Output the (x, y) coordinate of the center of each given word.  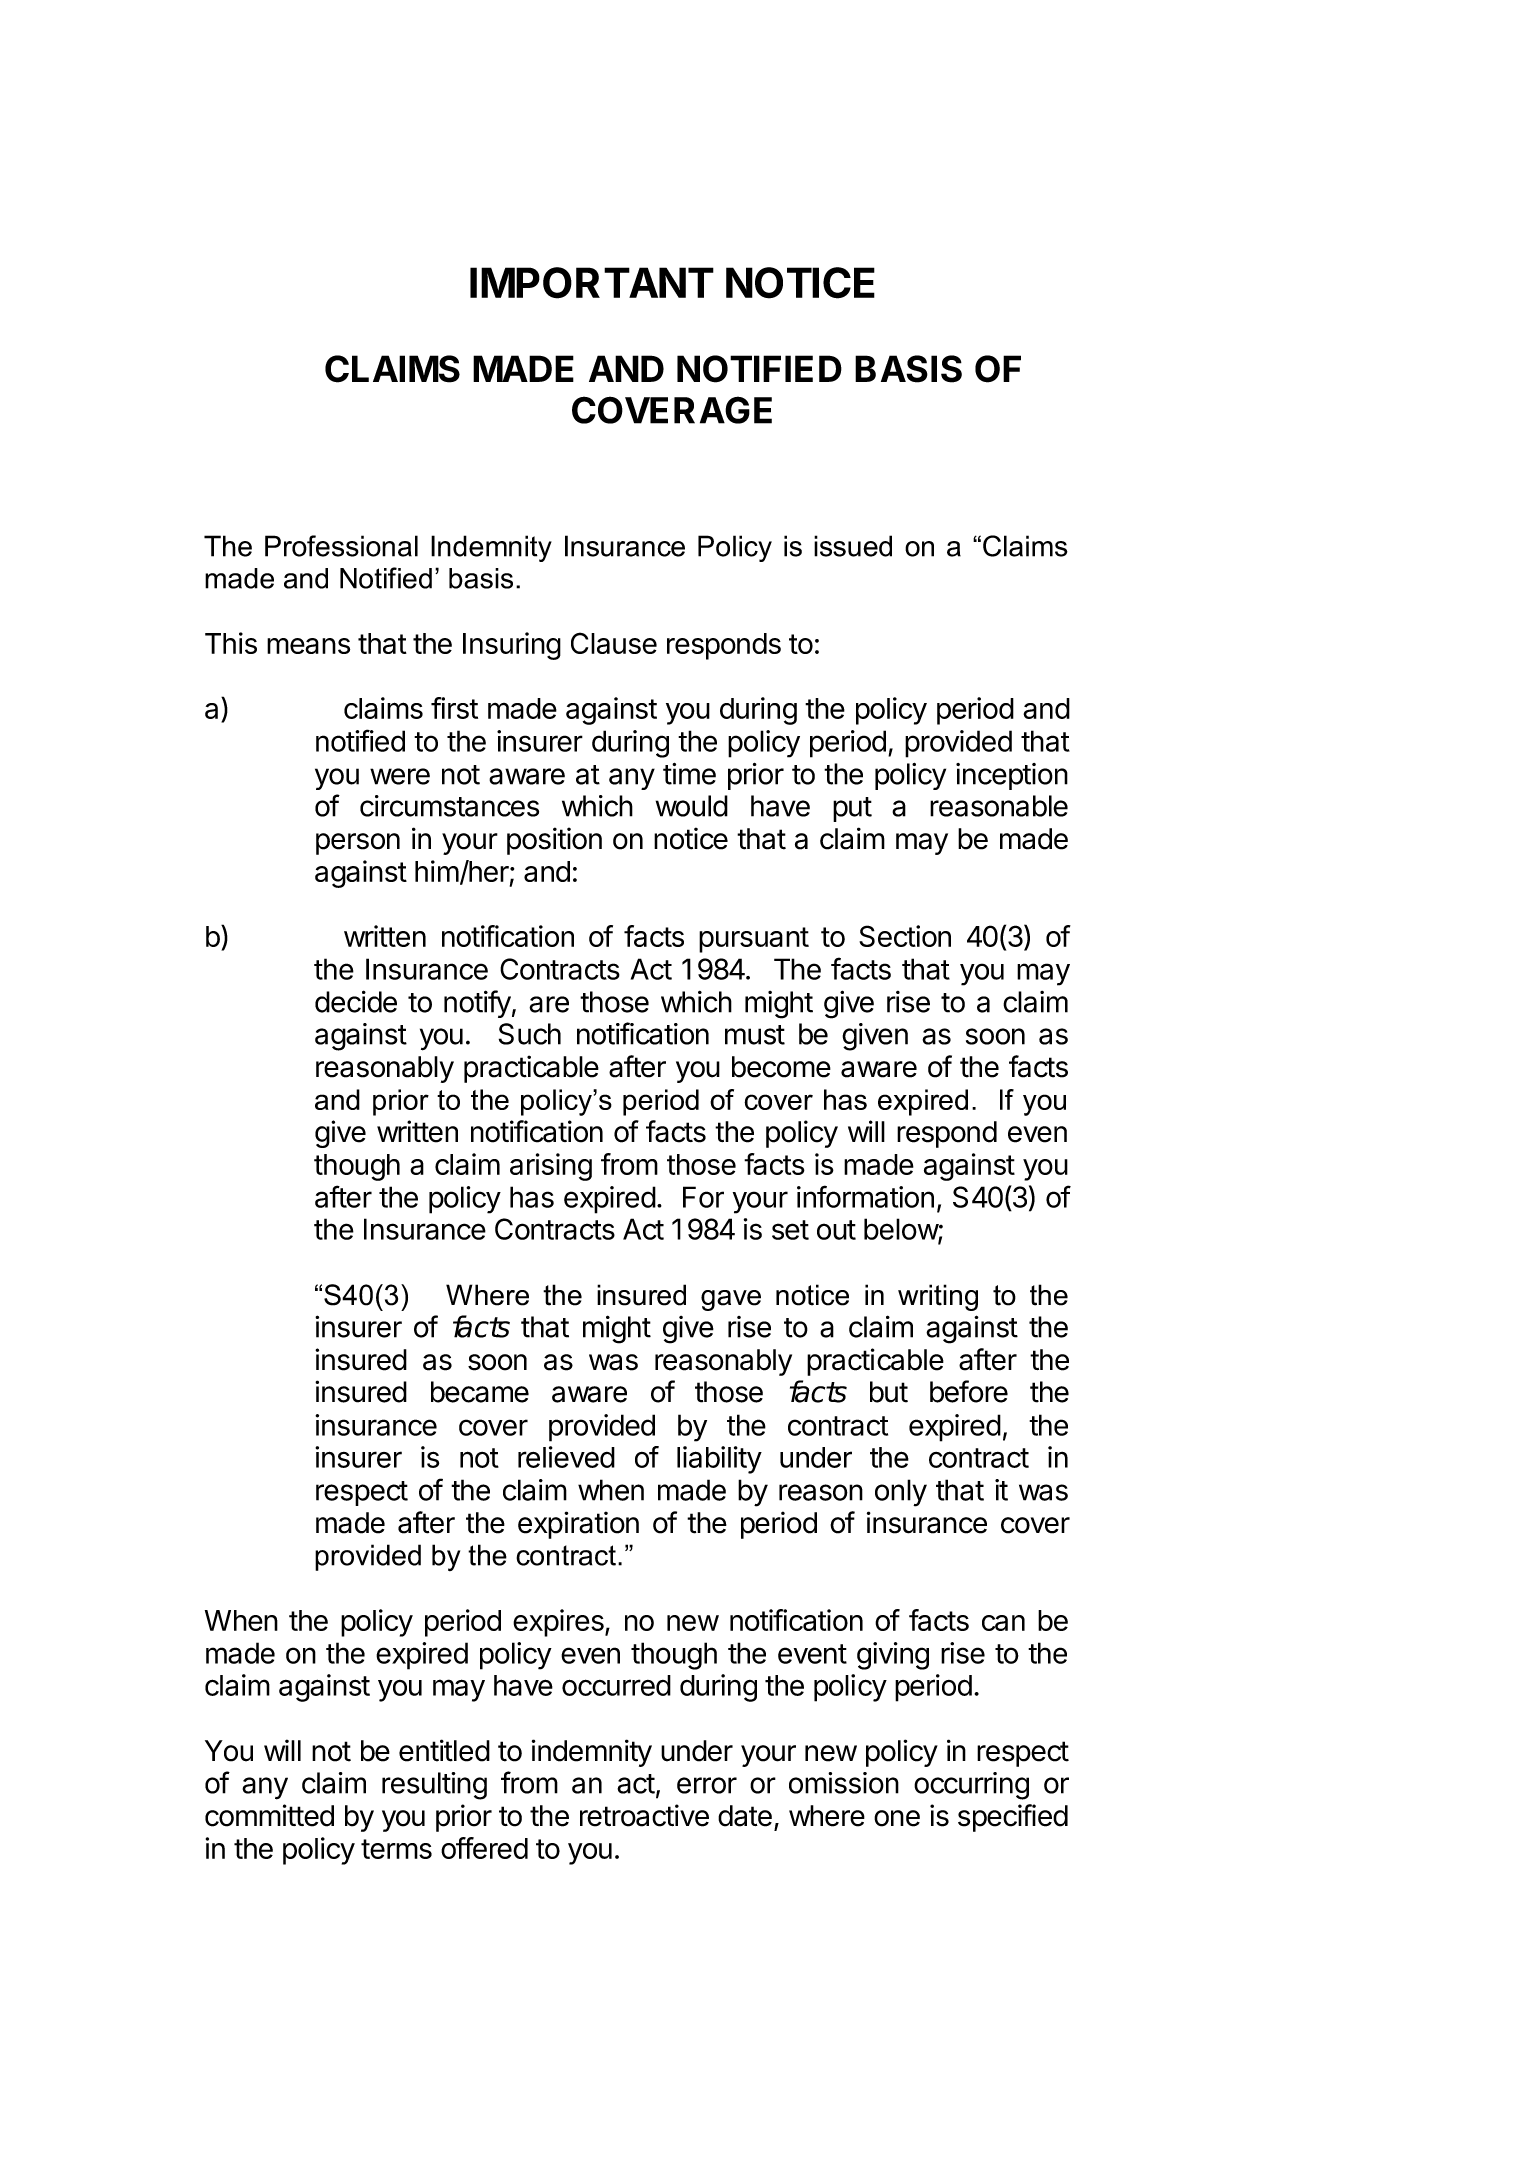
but (889, 1392)
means (308, 646)
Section (905, 936)
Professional (341, 546)
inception (1012, 776)
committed (269, 1815)
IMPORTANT (592, 283)
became (480, 1392)
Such (530, 1034)
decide (356, 1001)
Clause (614, 643)
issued (853, 546)
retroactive (644, 1815)
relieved (566, 1457)
